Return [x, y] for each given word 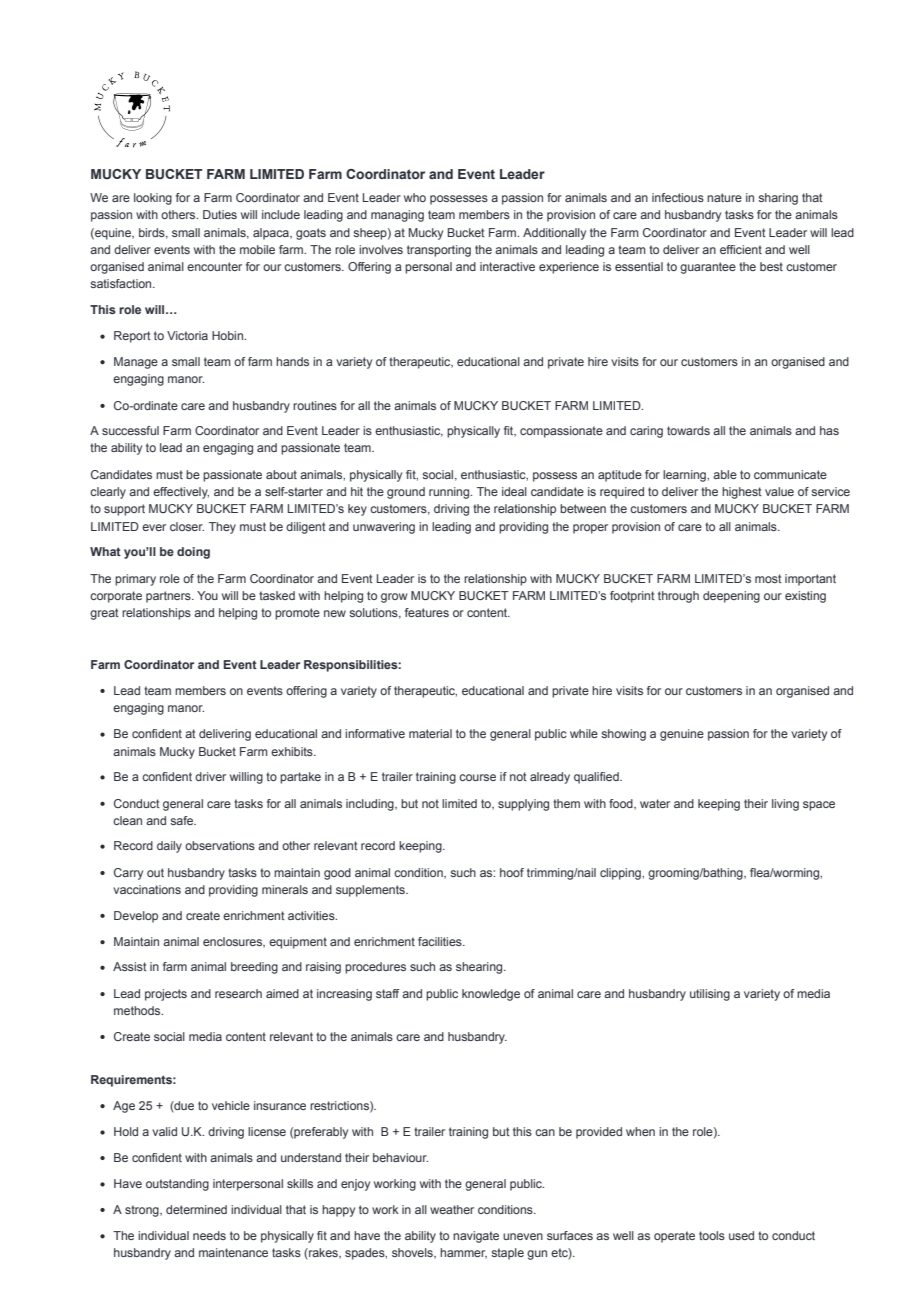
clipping [621, 874]
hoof [512, 872]
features [427, 612]
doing [193, 553]
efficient [741, 249]
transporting [439, 251]
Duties [220, 214]
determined [196, 1209]
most [768, 578]
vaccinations [147, 889]
